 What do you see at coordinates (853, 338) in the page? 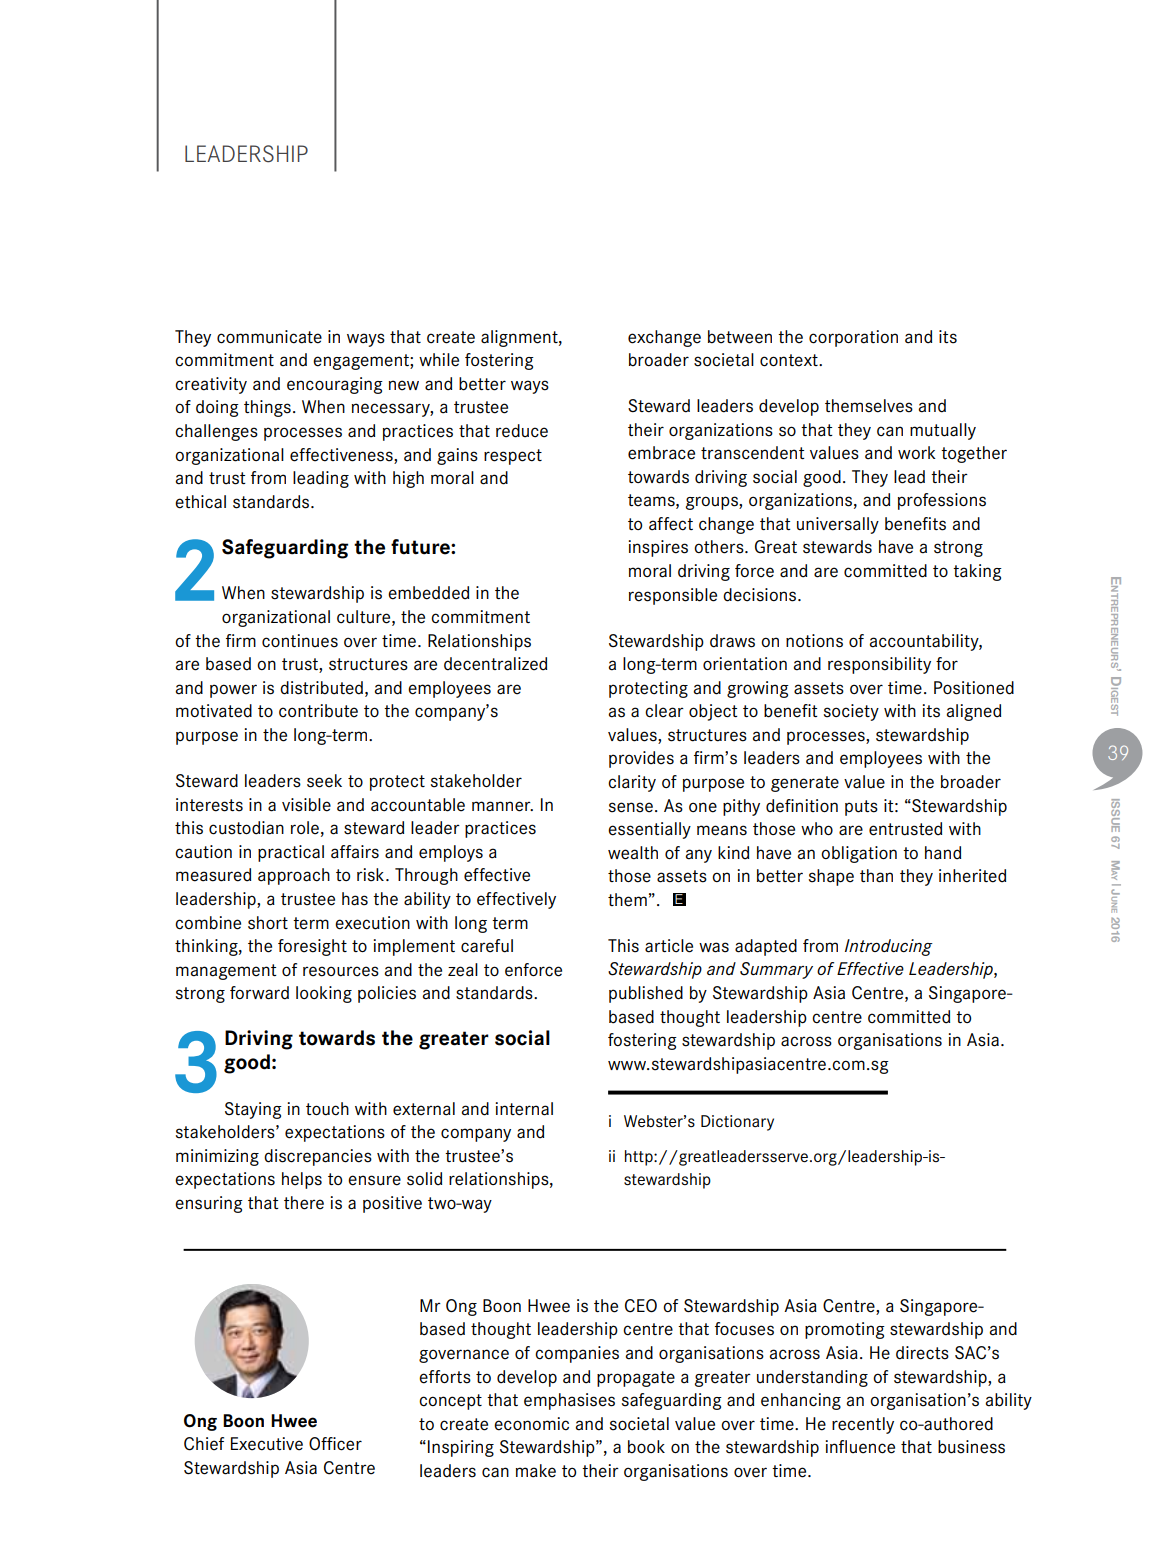
I see `corporation` at bounding box center [853, 338].
